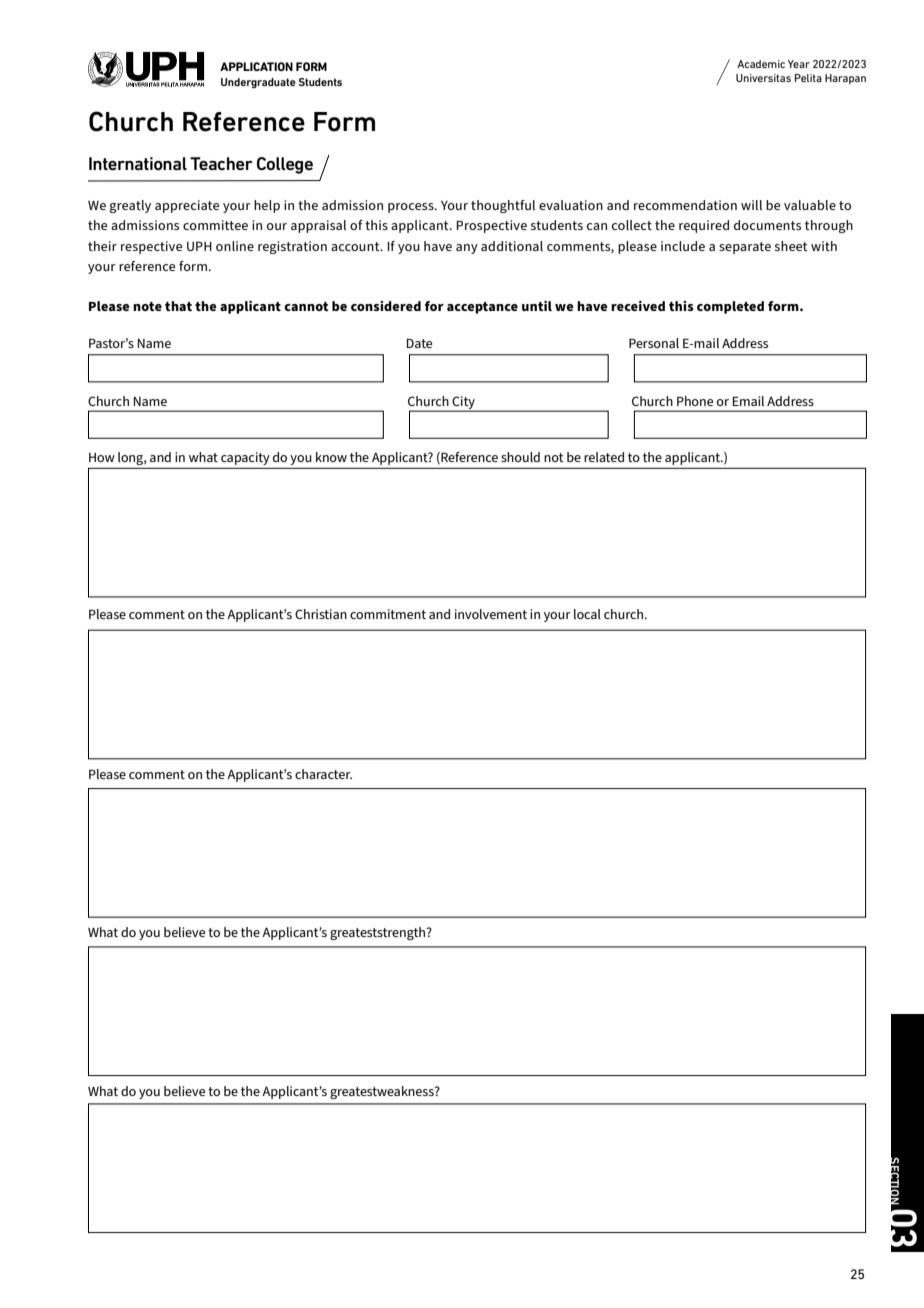 Image resolution: width=924 pixels, height=1308 pixels. What do you see at coordinates (178, 306) in the screenshot?
I see `that` at bounding box center [178, 306].
